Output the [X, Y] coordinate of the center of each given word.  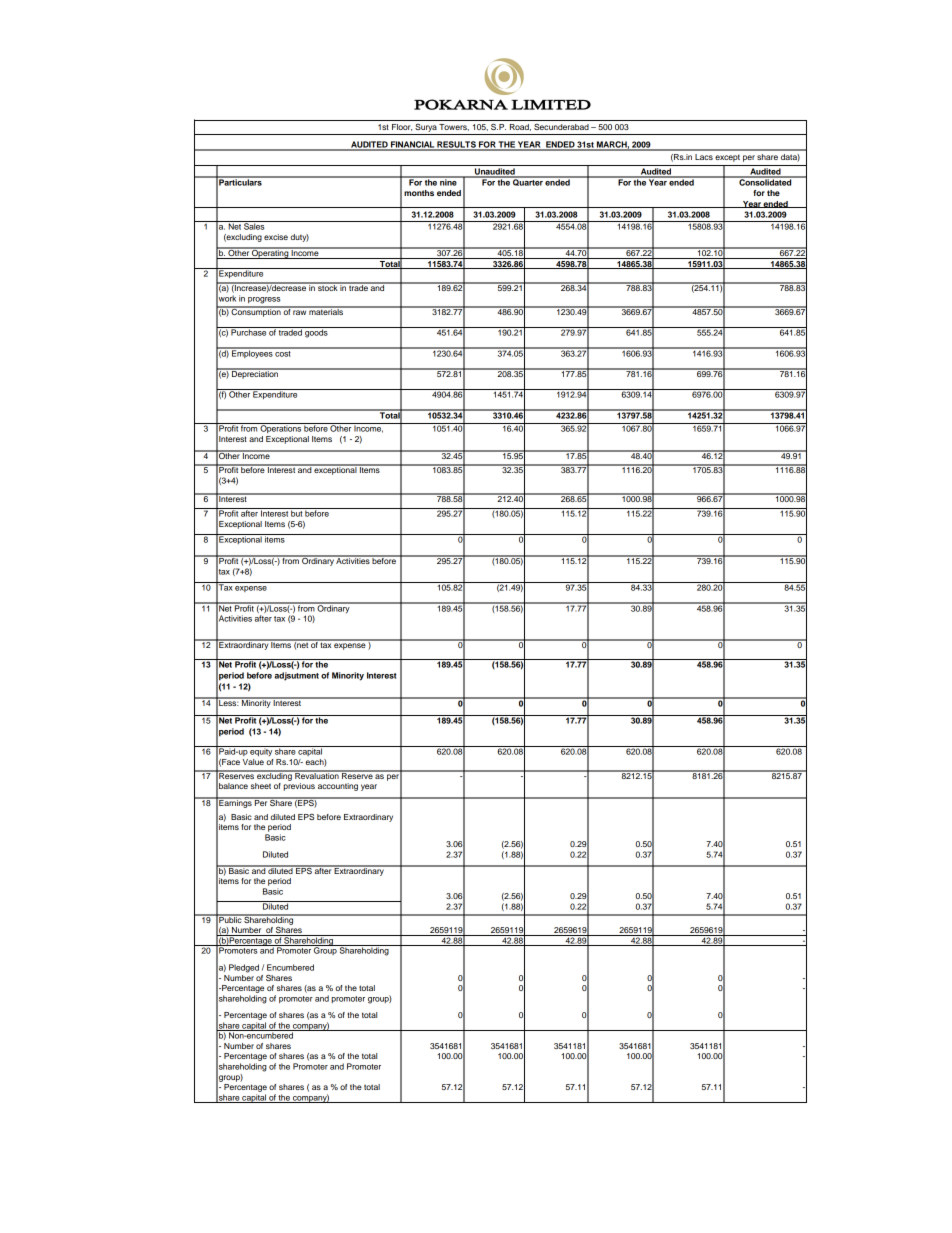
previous [299, 787]
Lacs [704, 157]
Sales [254, 225]
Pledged [244, 968]
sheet [261, 786]
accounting [338, 787]
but [296, 512]
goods [316, 332]
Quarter [528, 181]
